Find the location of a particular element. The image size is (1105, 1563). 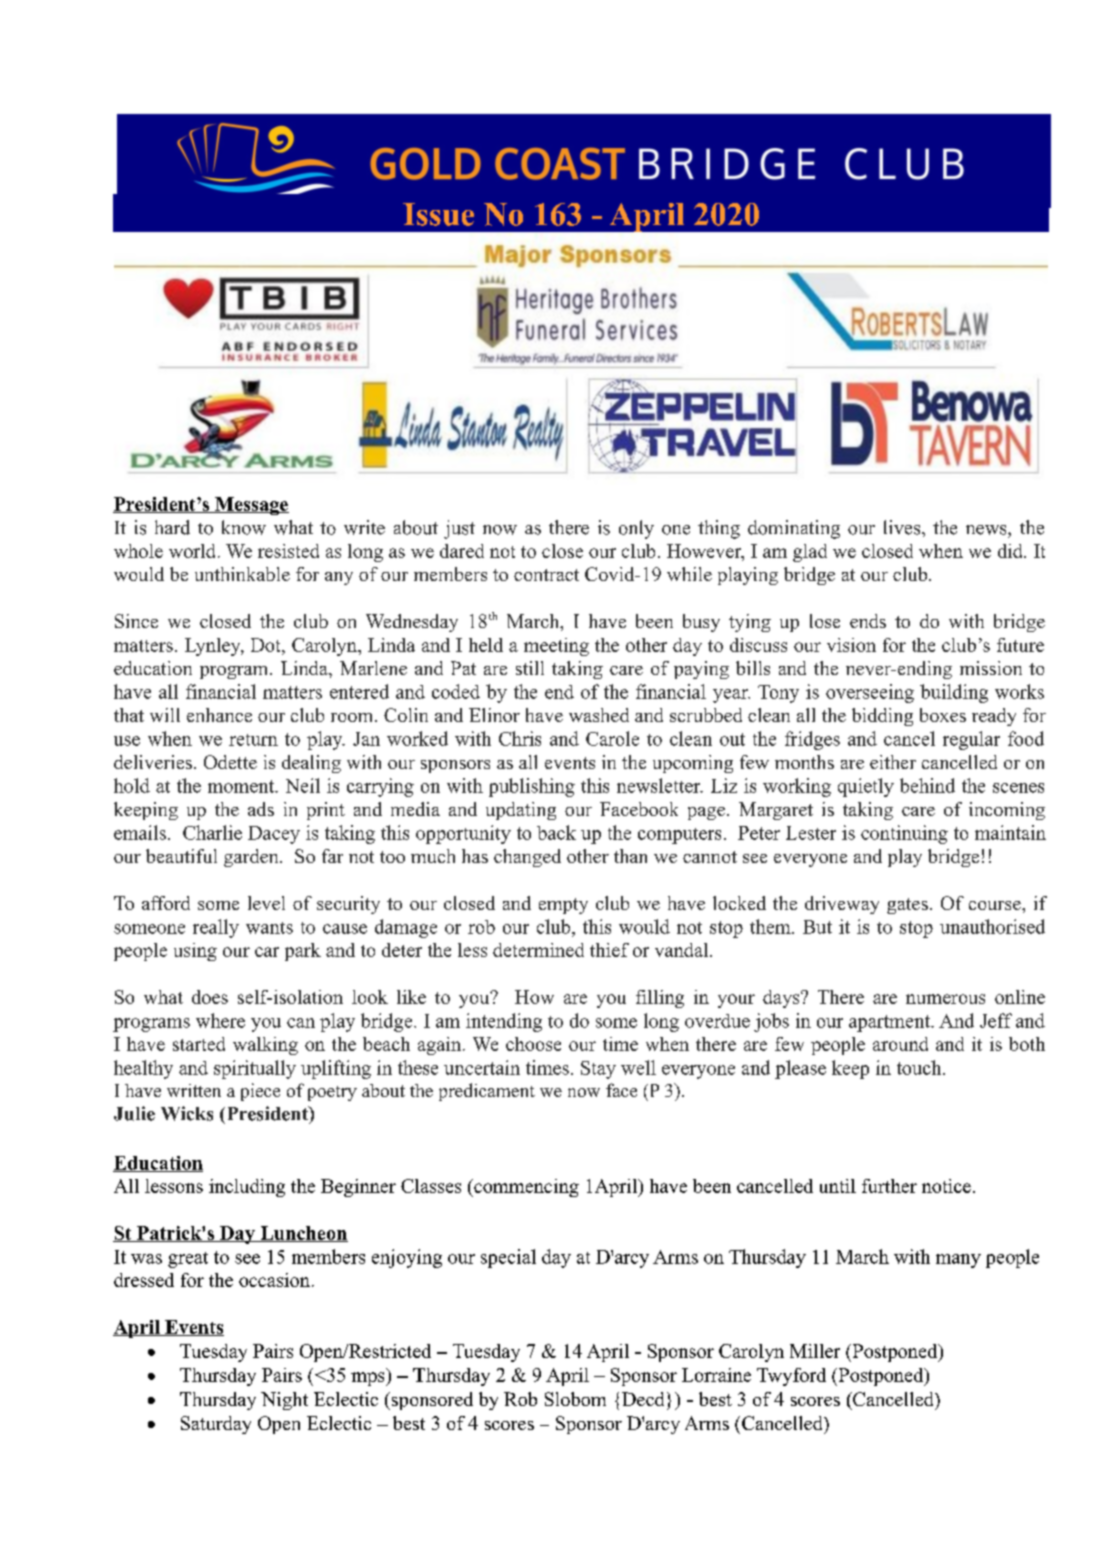

Lorraine is located at coordinates (716, 1375).
